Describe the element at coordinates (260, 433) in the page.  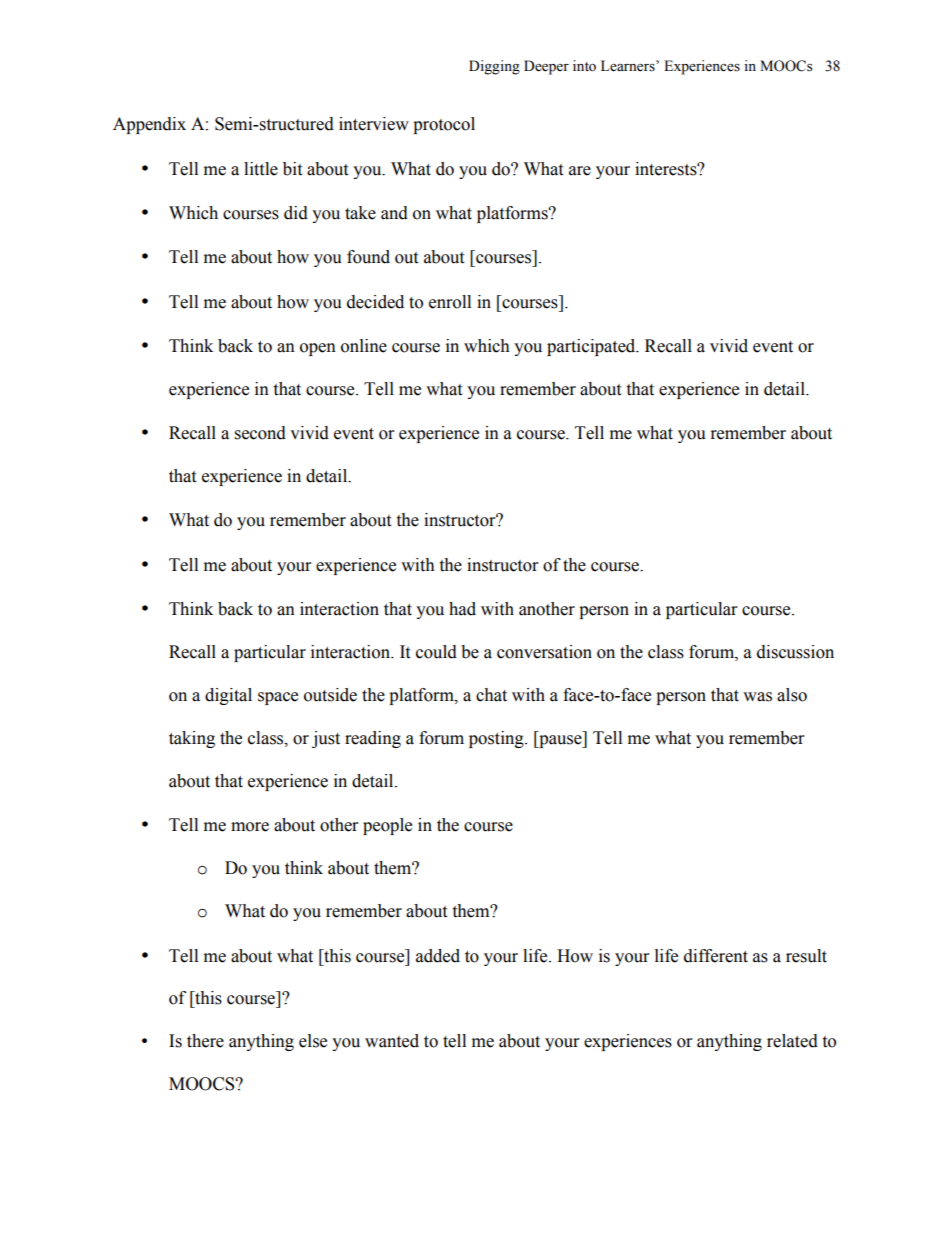
I see `second` at that location.
